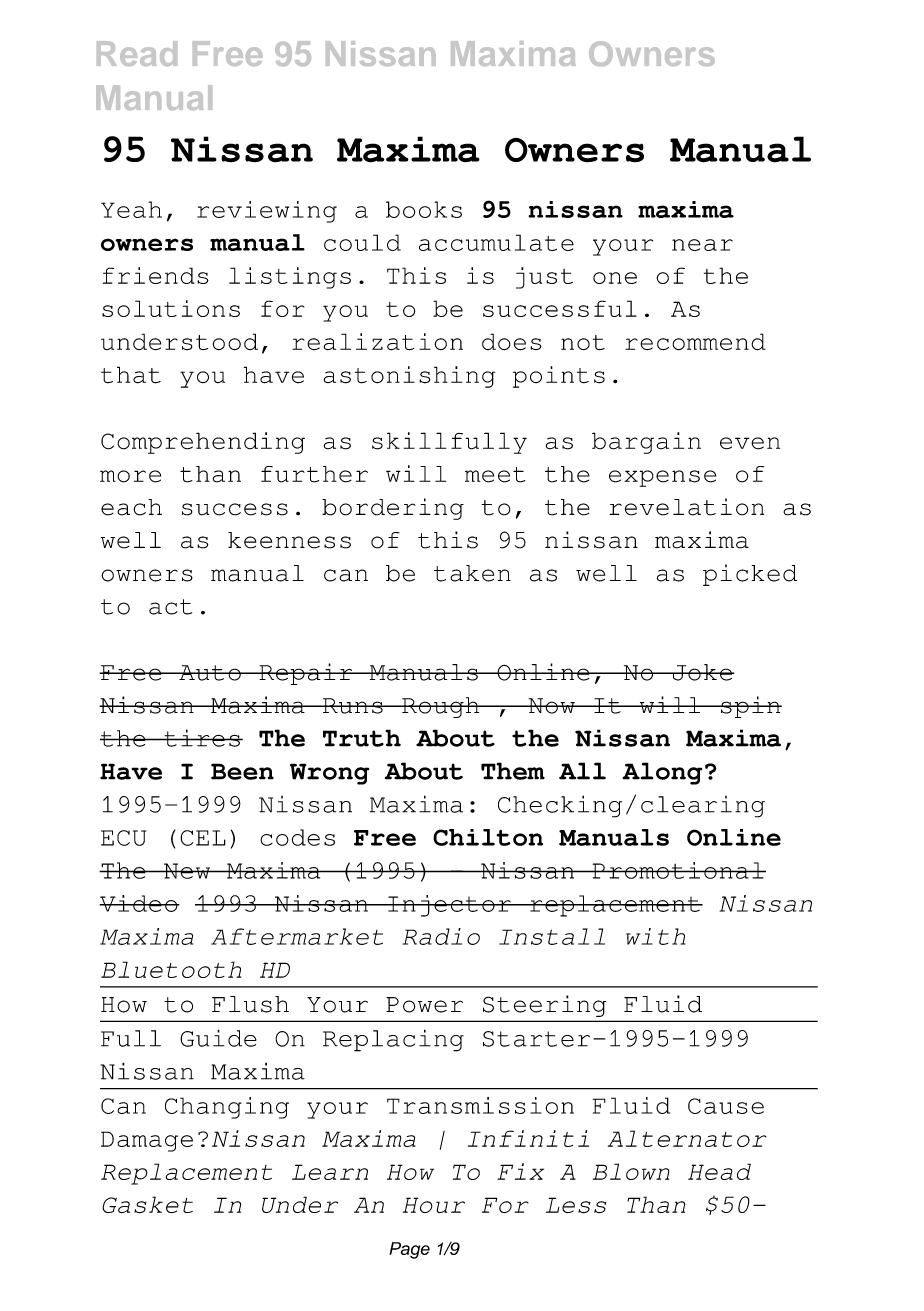 The image size is (924, 1311). I want to click on recommend, so click(695, 342).
